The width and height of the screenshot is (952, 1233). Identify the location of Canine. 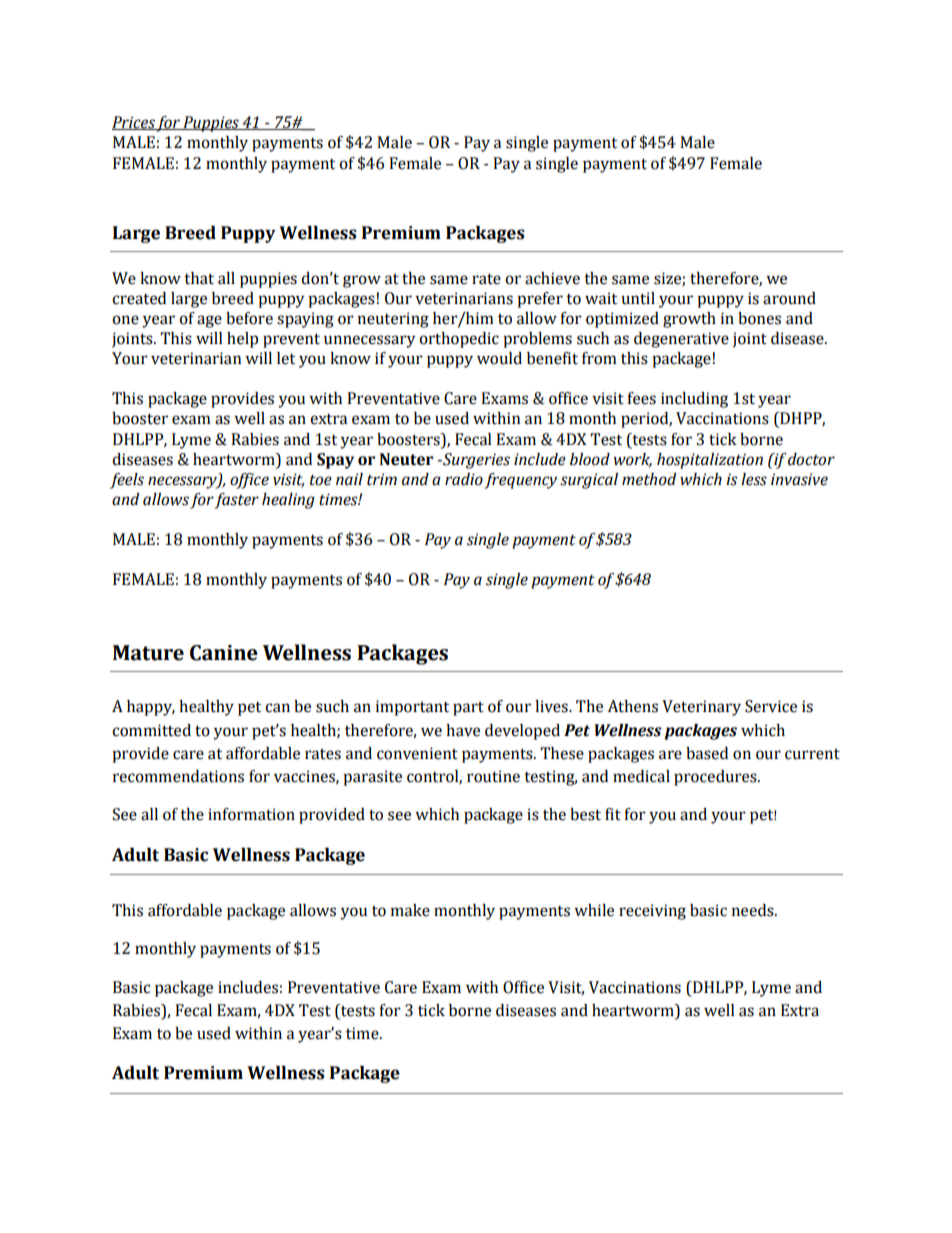
(224, 653).
